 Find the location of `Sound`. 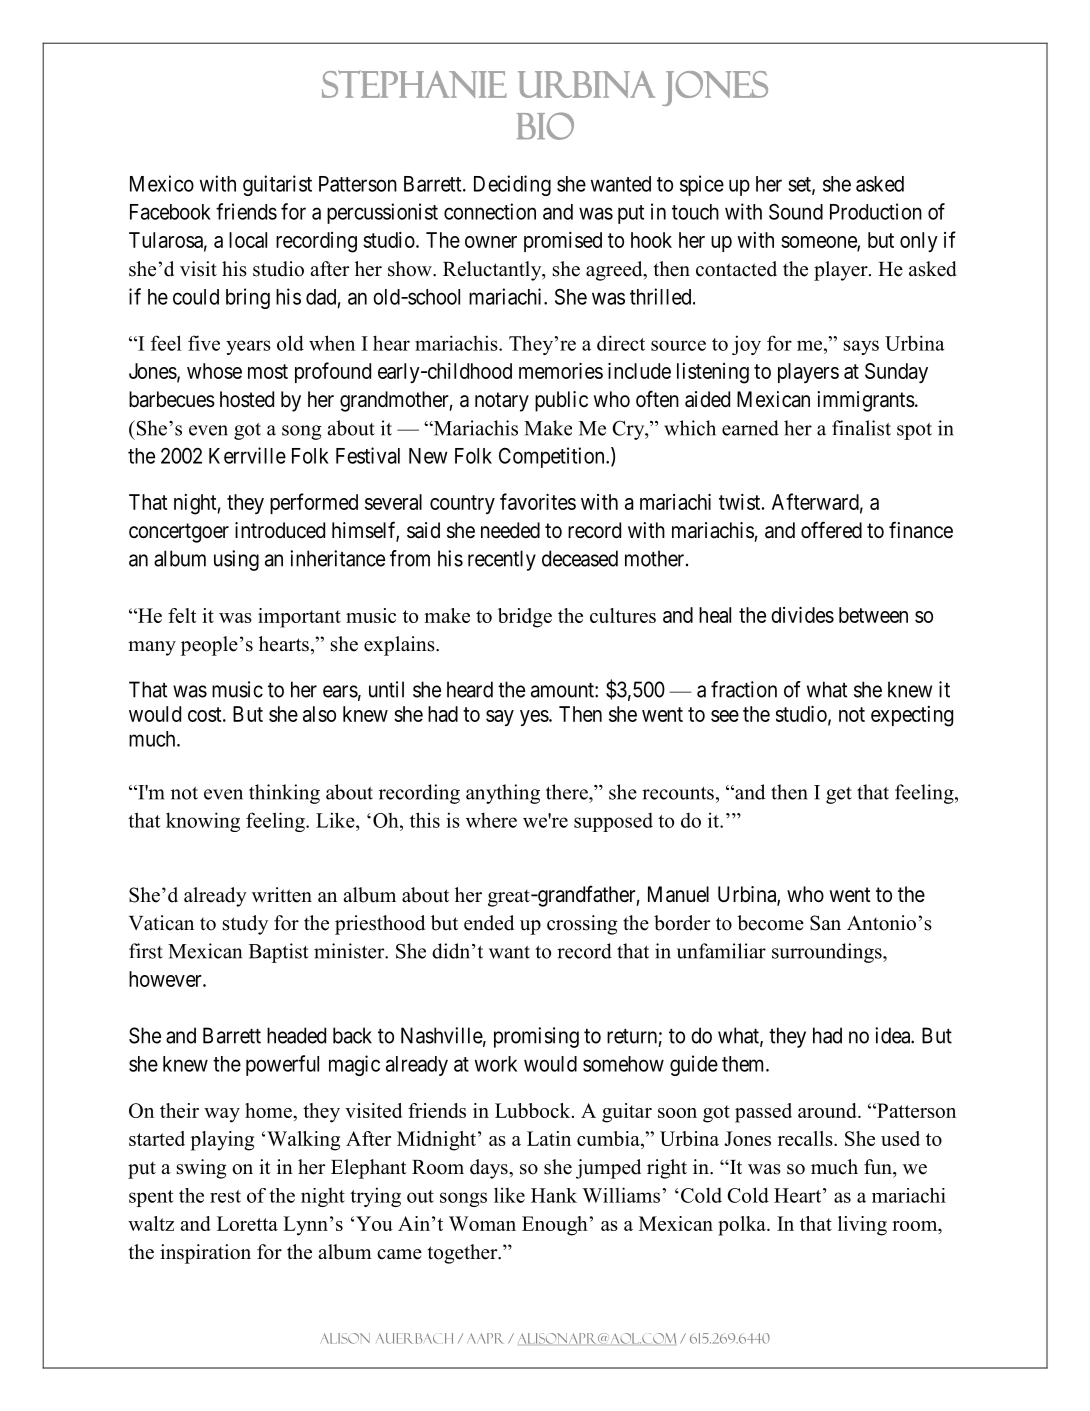

Sound is located at coordinates (796, 211).
